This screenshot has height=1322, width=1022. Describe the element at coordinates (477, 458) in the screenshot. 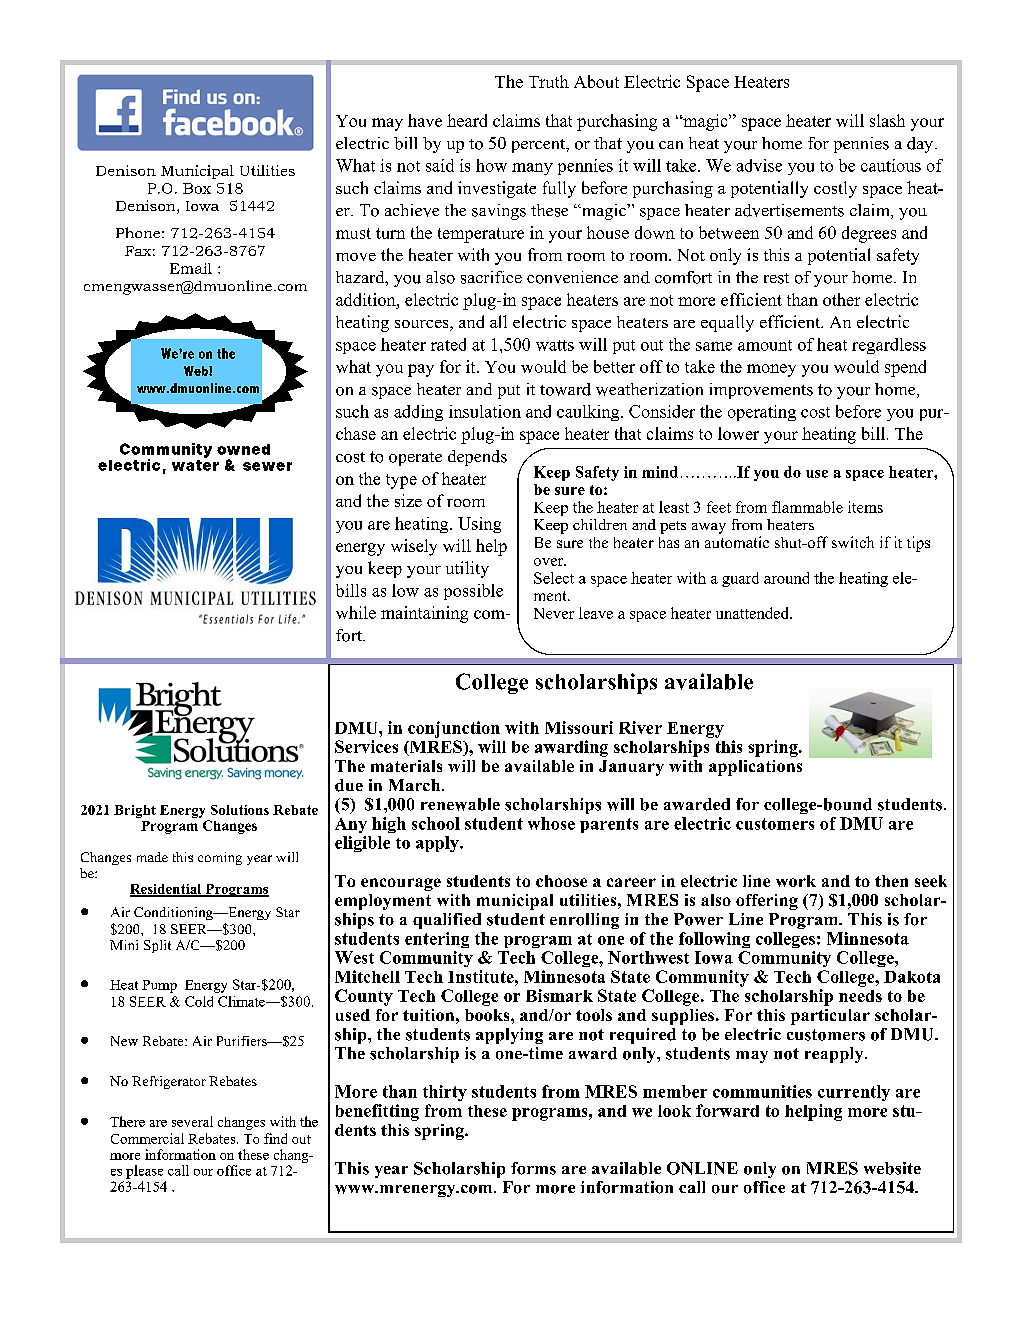

I see `depends` at that location.
